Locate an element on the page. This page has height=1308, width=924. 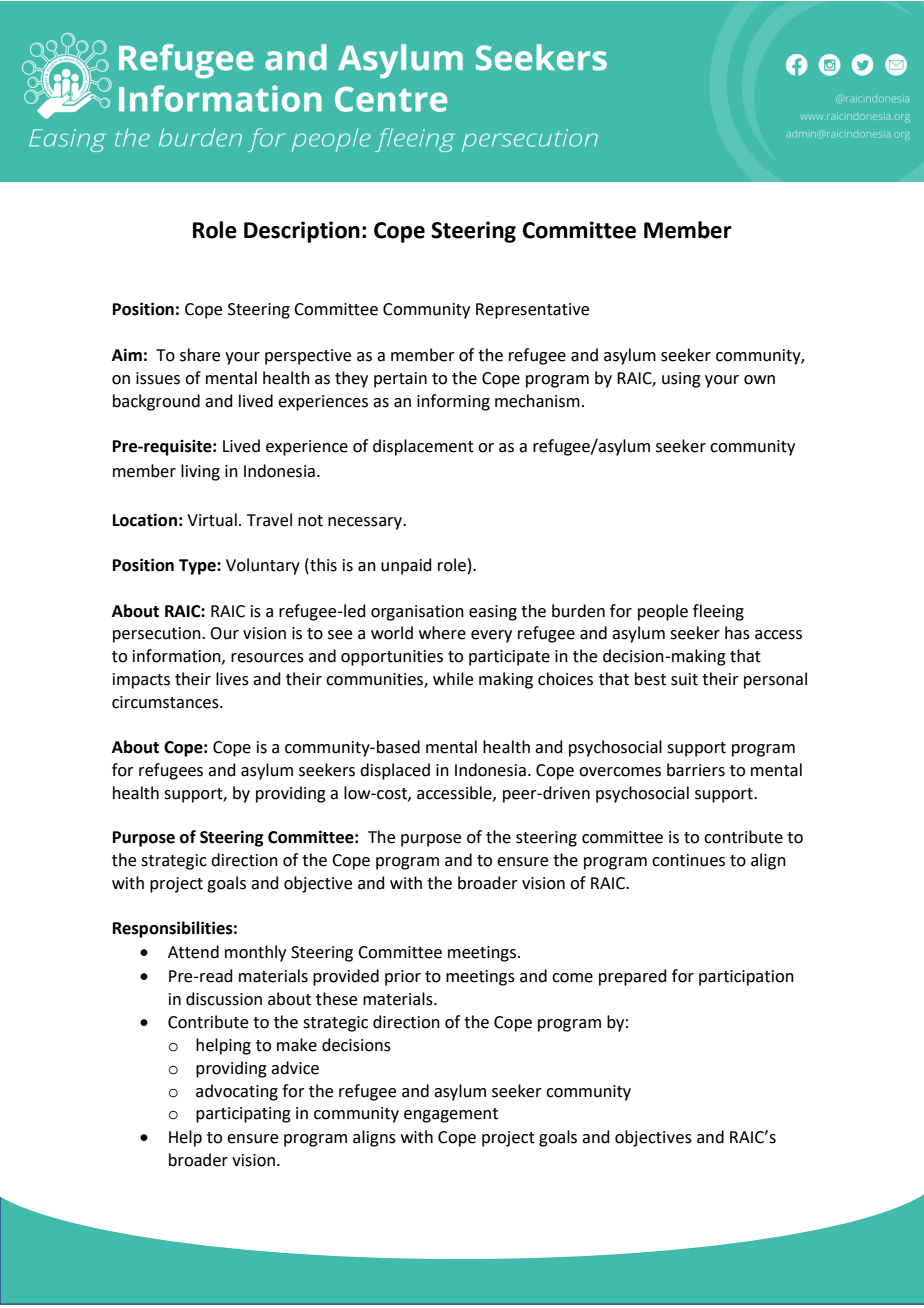
Representative is located at coordinates (532, 311).
